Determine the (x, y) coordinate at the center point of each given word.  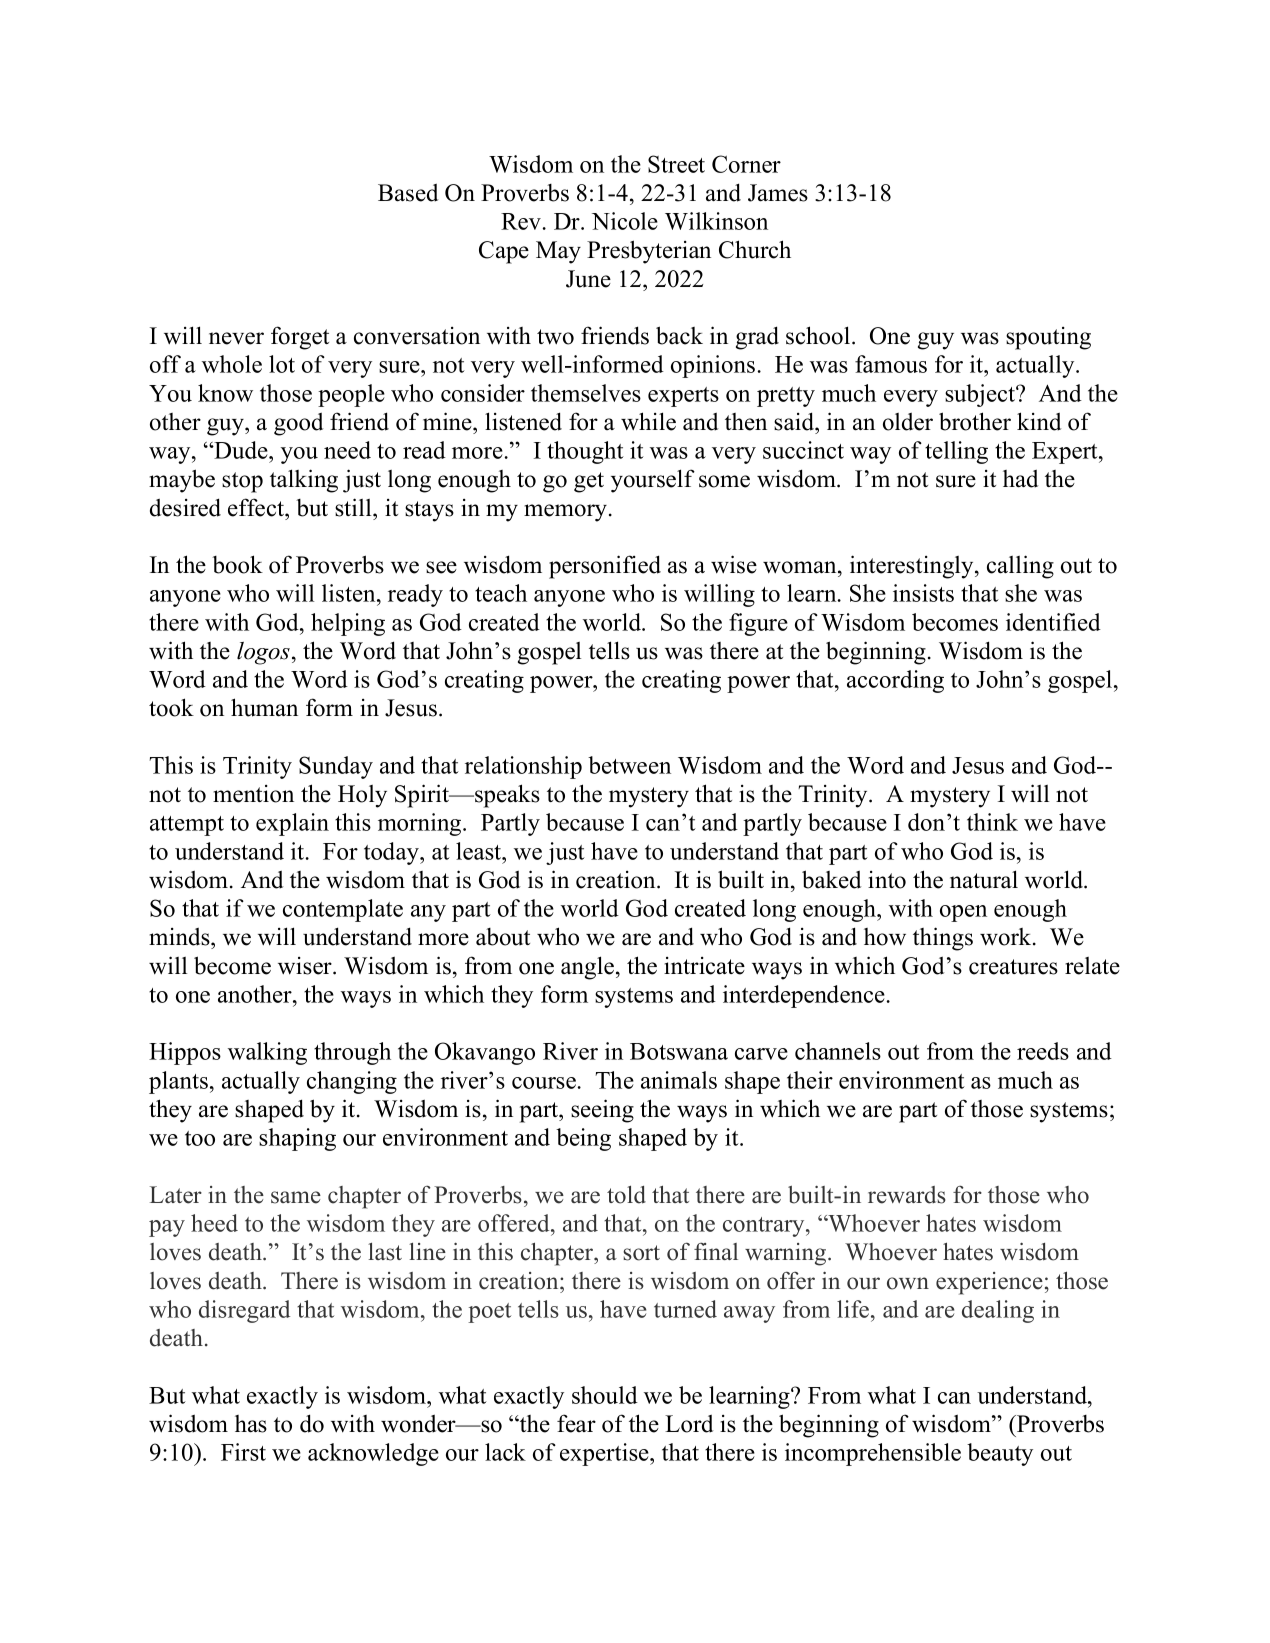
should (605, 1395)
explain (292, 824)
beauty (1000, 1454)
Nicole (625, 221)
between (629, 765)
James (778, 193)
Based (408, 193)
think (992, 822)
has (251, 1424)
